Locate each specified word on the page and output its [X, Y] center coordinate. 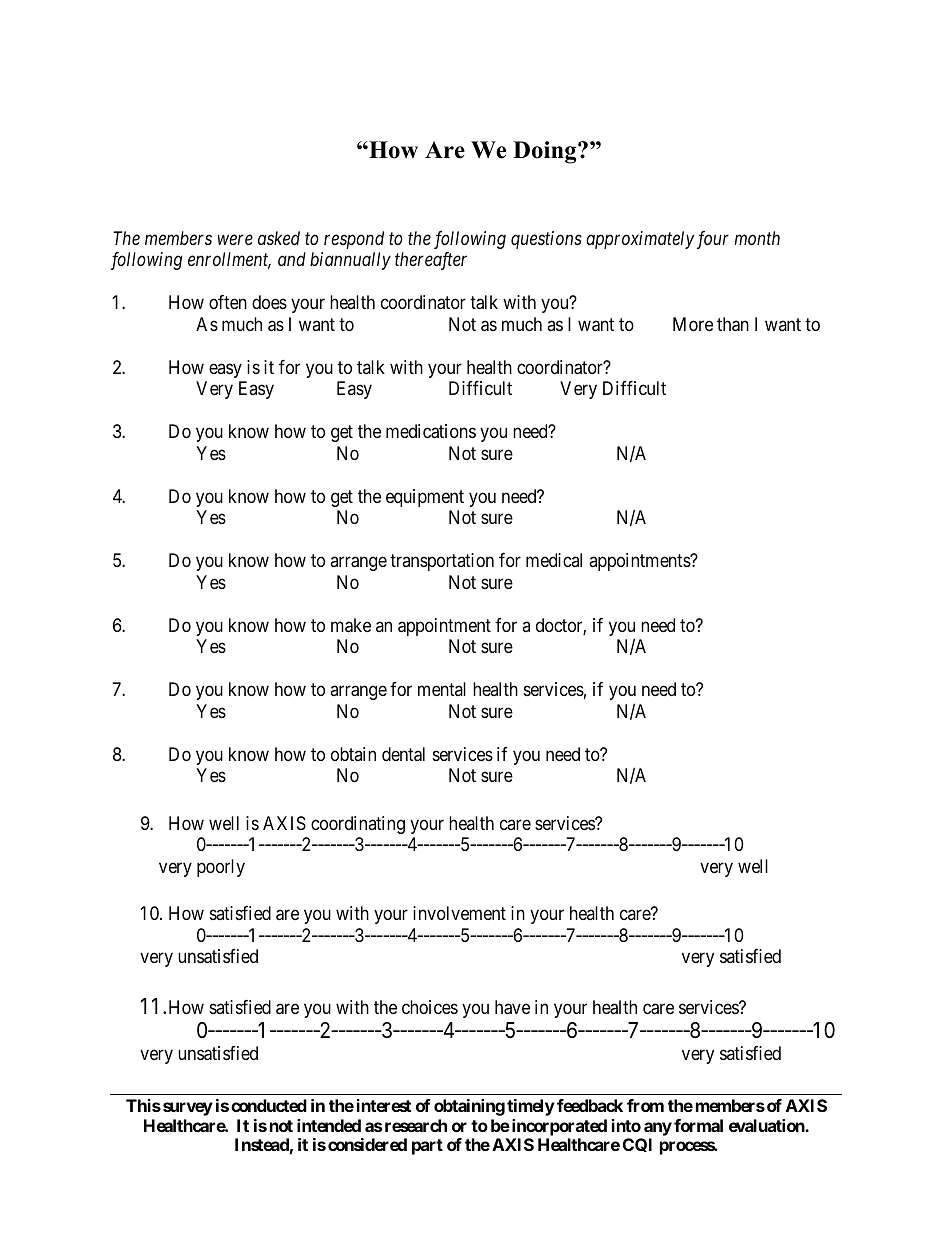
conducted [269, 1105]
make [351, 625]
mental [442, 689]
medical [554, 560]
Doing [546, 152]
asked [279, 238]
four [713, 240]
